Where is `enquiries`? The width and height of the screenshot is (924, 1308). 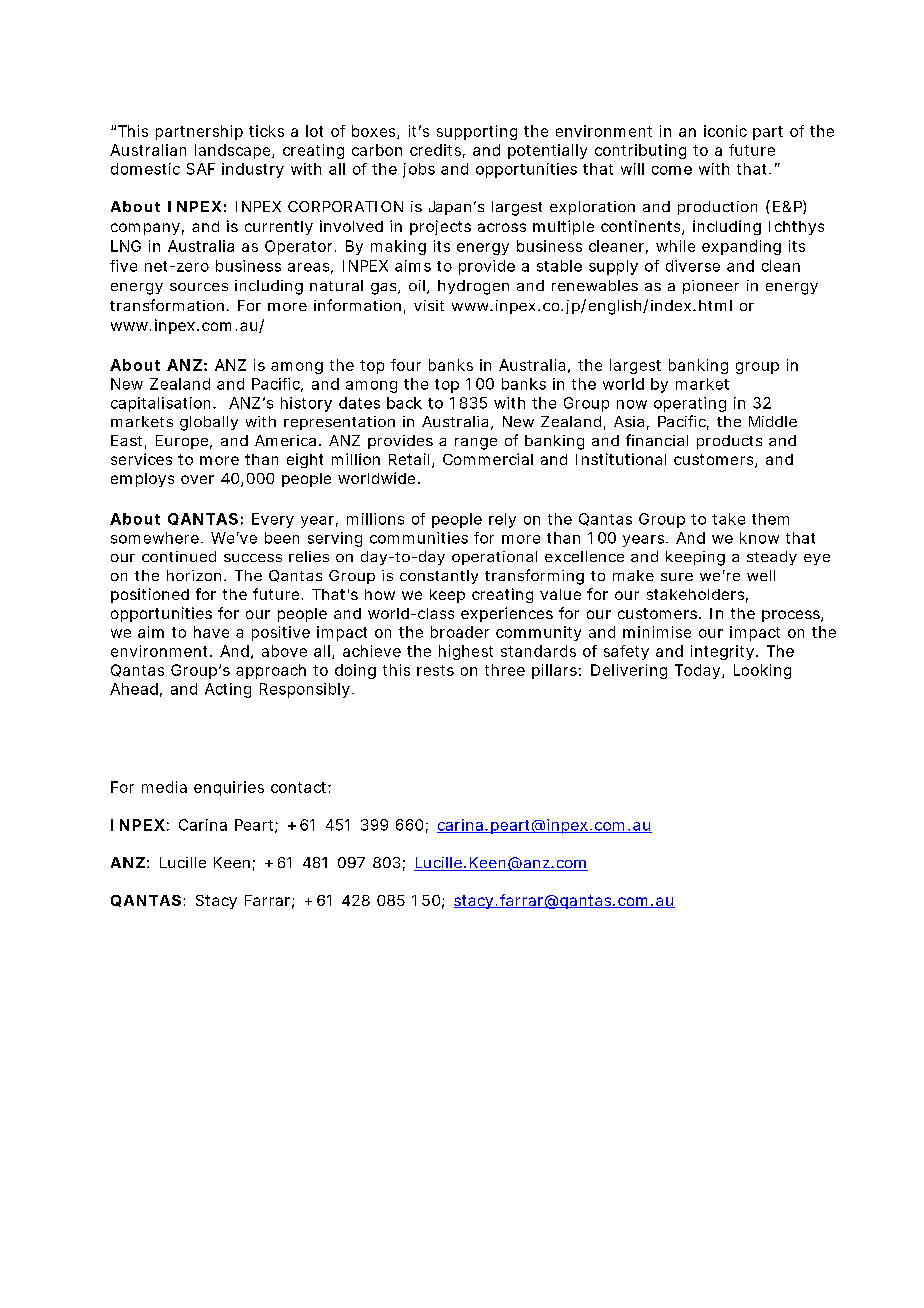 enquiries is located at coordinates (229, 788).
